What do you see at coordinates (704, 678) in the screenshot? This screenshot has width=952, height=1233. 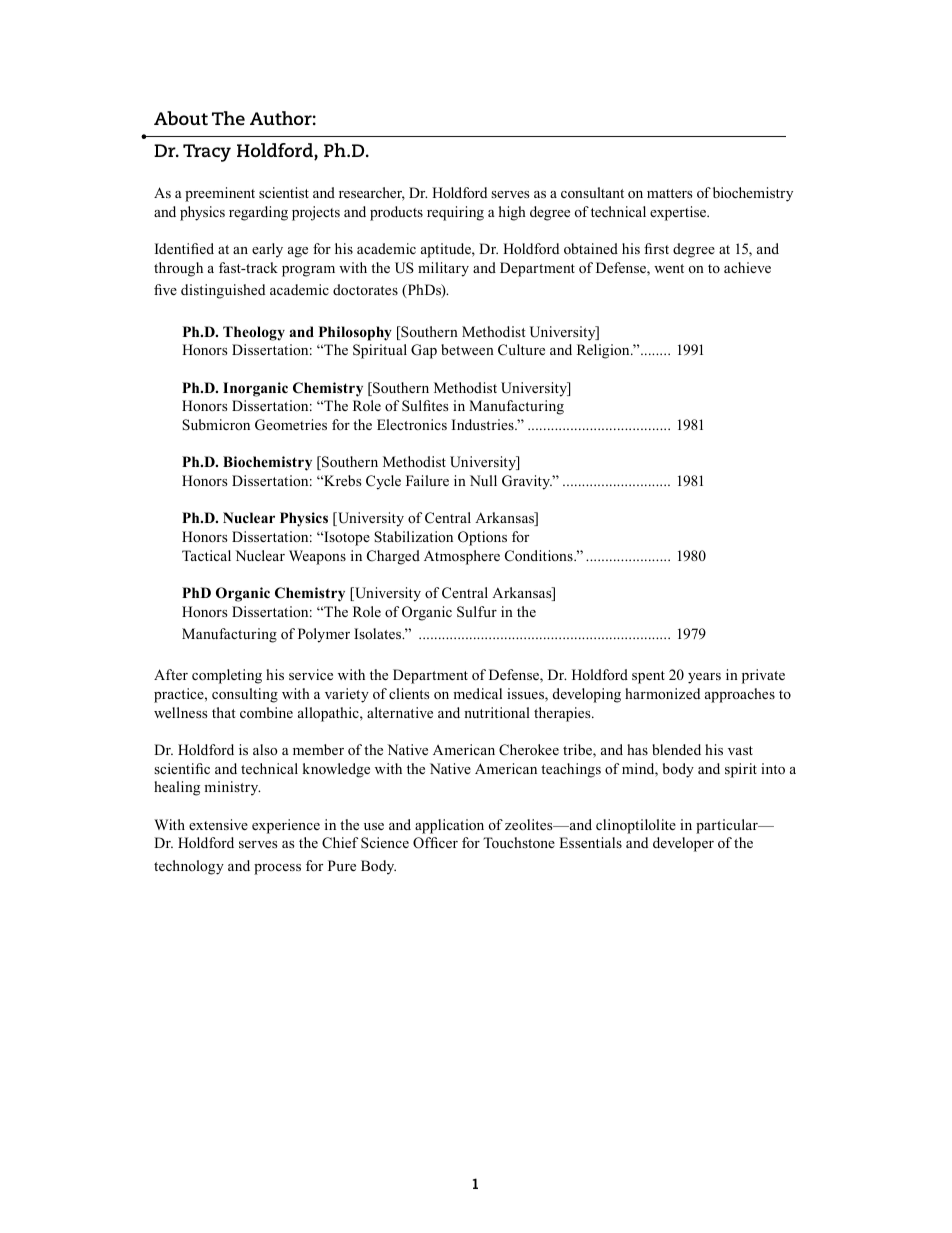 I see `years` at bounding box center [704, 678].
